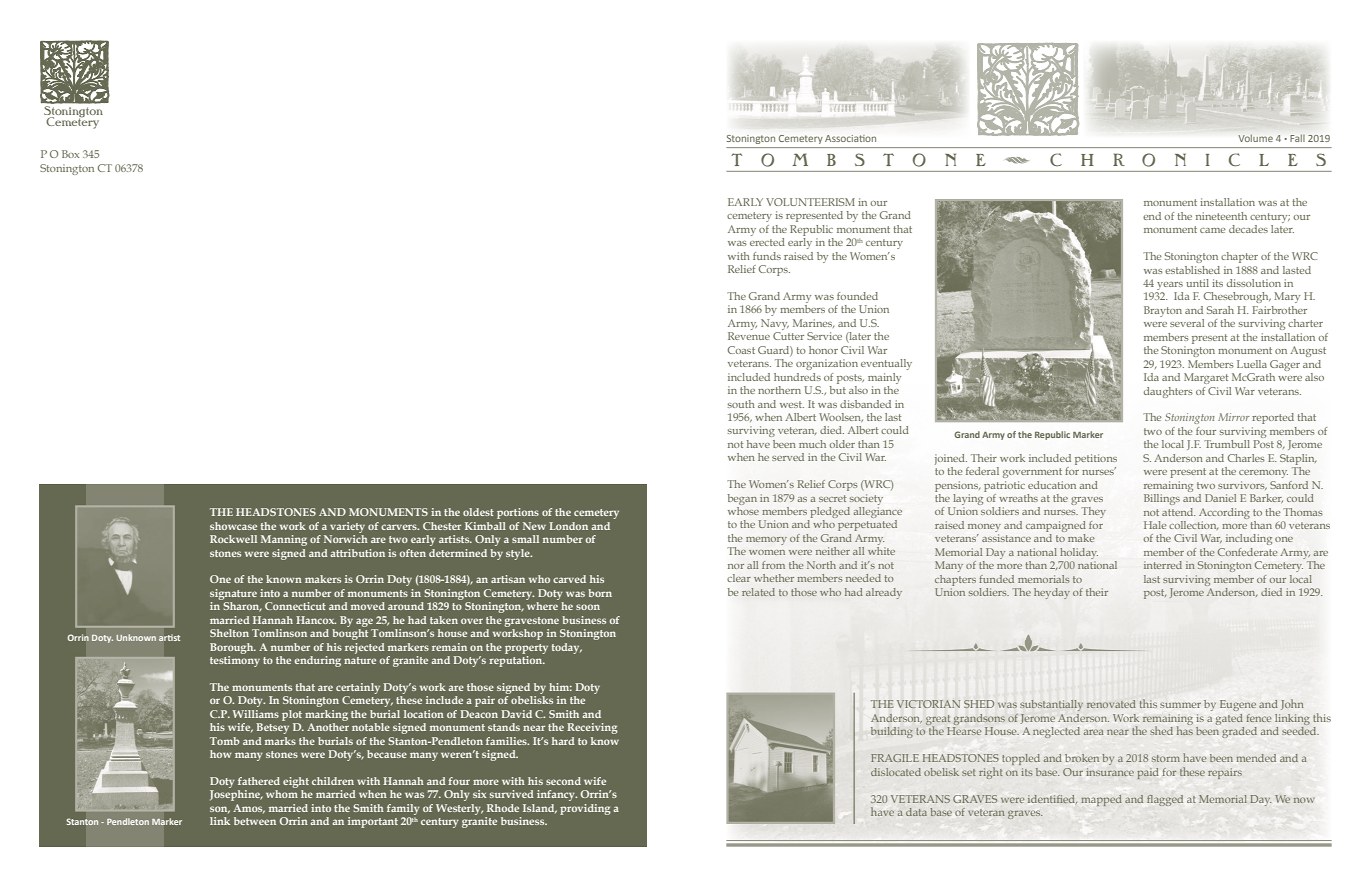 This screenshot has width=1372, height=887. Describe the element at coordinates (1255, 138) in the screenshot. I see `Volume` at that location.
